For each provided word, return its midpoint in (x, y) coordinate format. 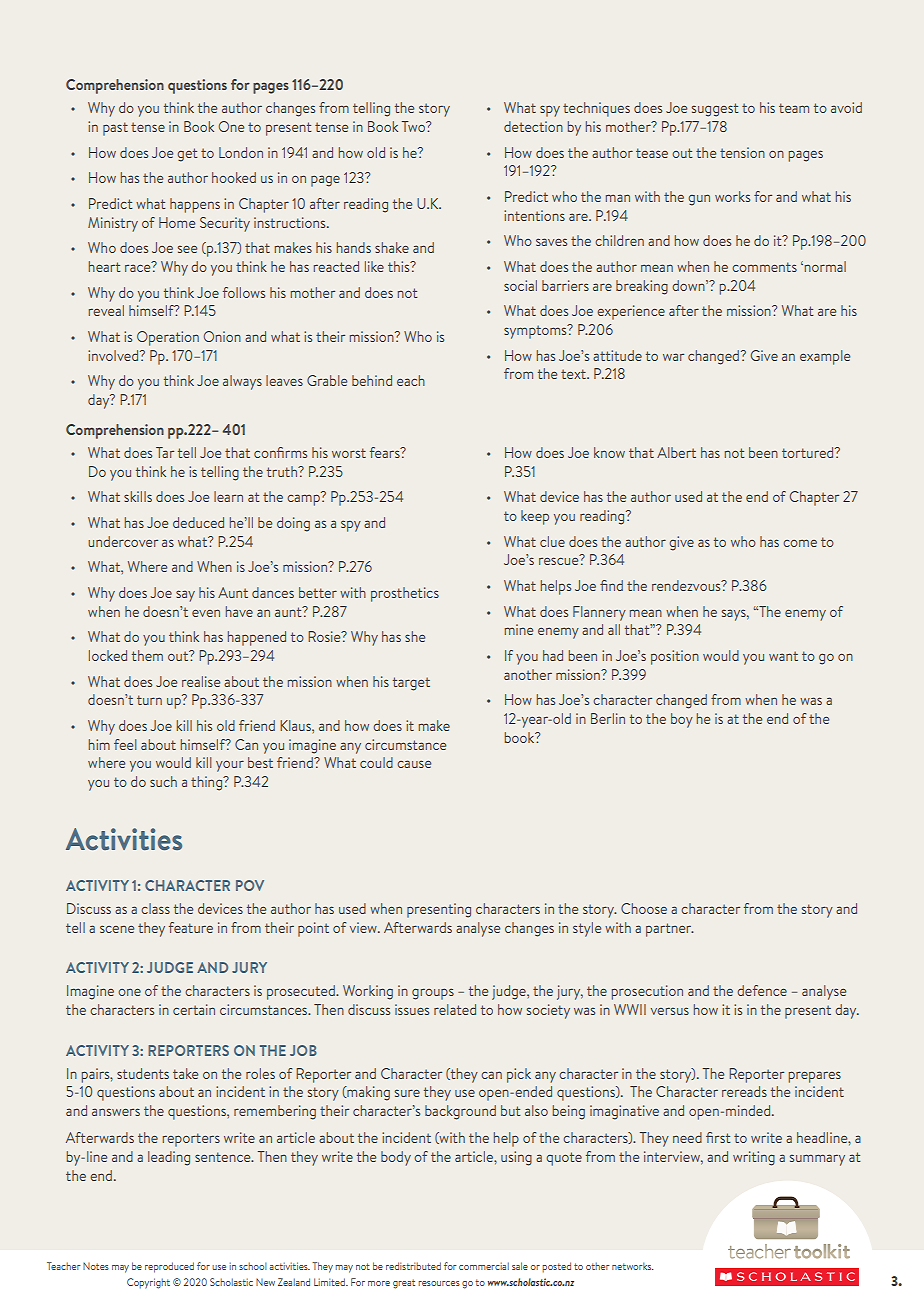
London (241, 152)
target (411, 684)
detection (533, 126)
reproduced (169, 1267)
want (783, 656)
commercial (484, 1266)
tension (742, 152)
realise (201, 681)
